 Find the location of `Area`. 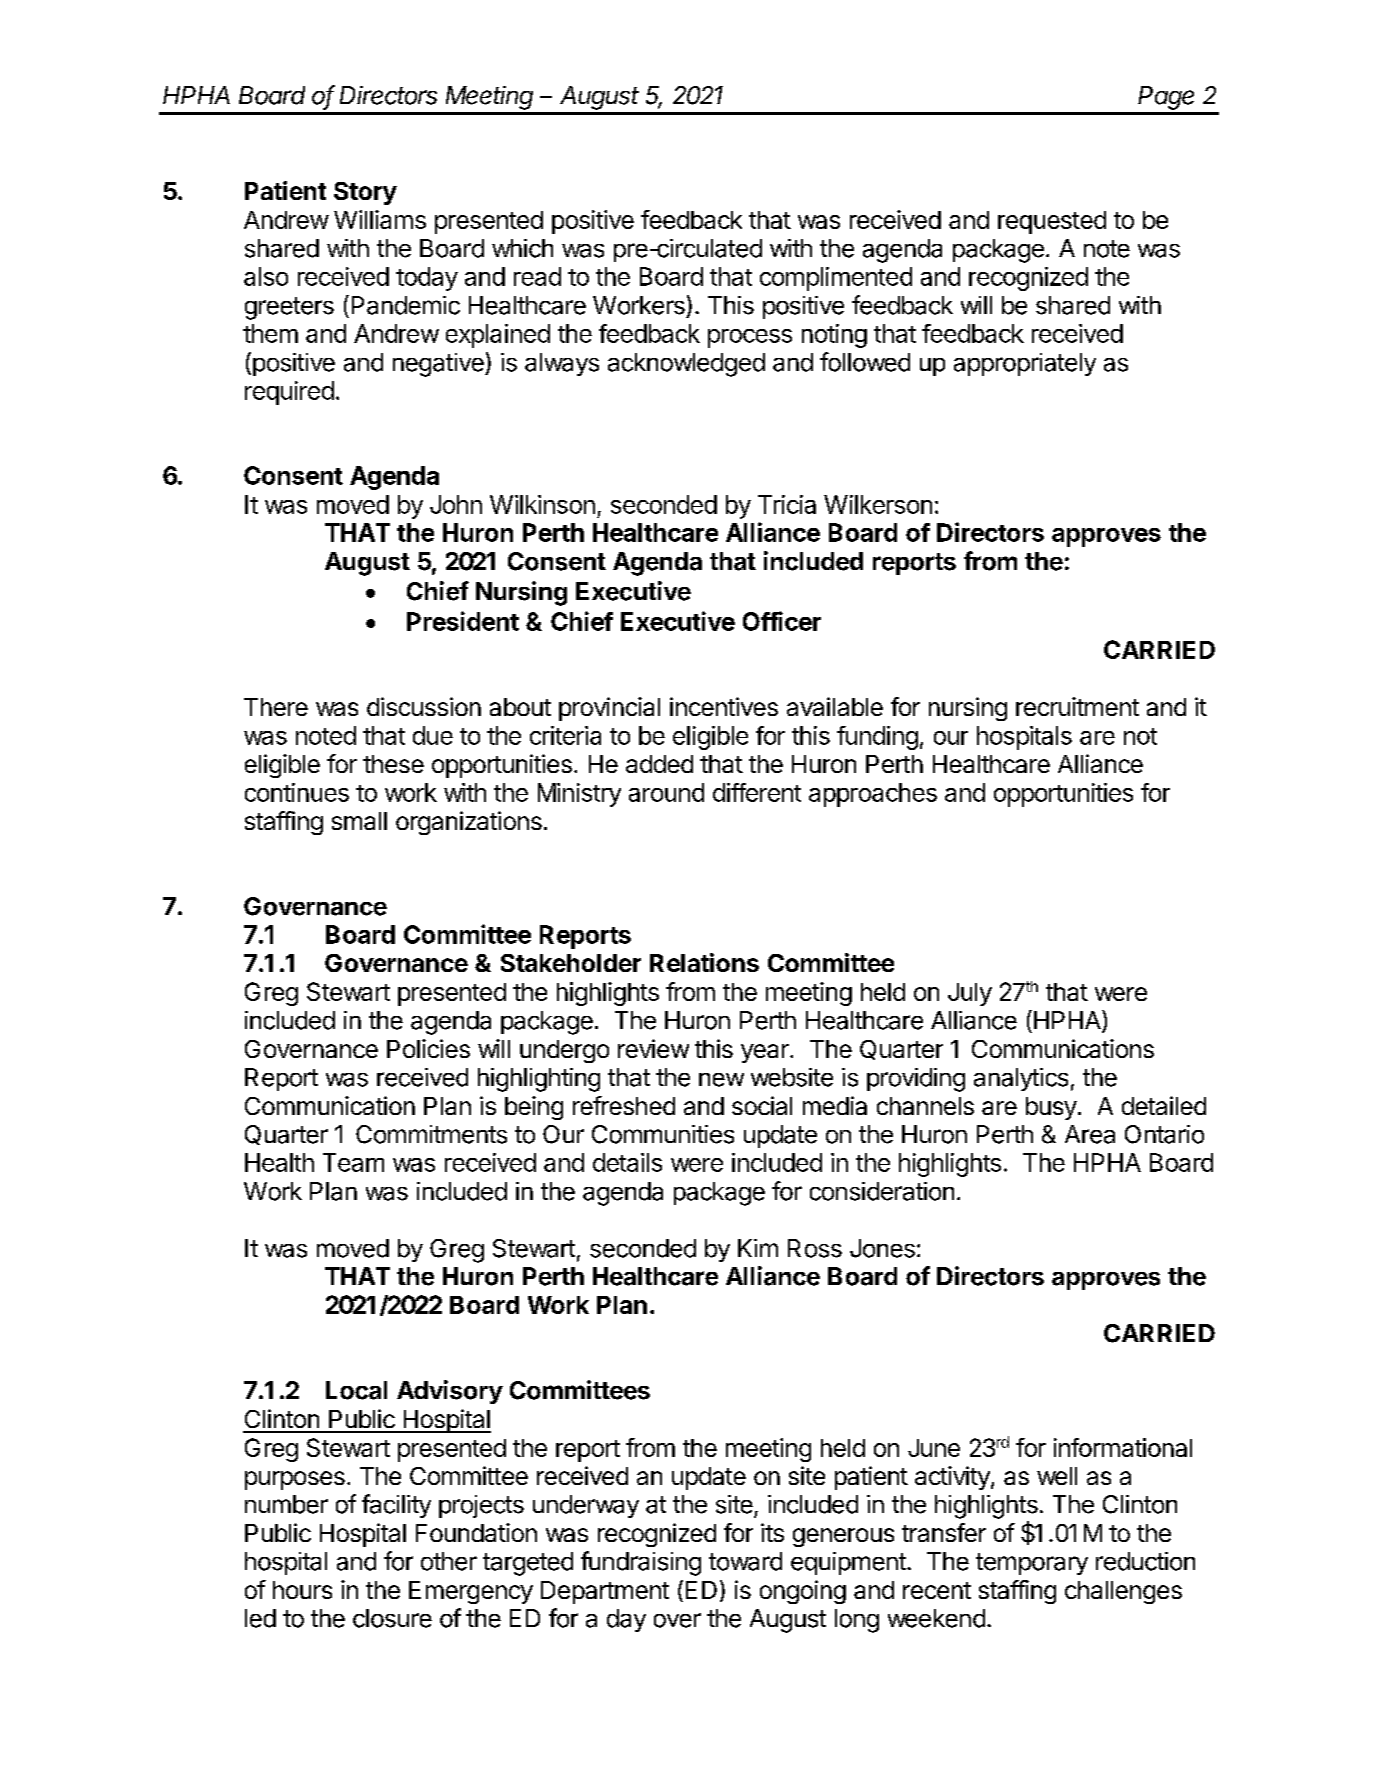

Area is located at coordinates (1090, 1134).
